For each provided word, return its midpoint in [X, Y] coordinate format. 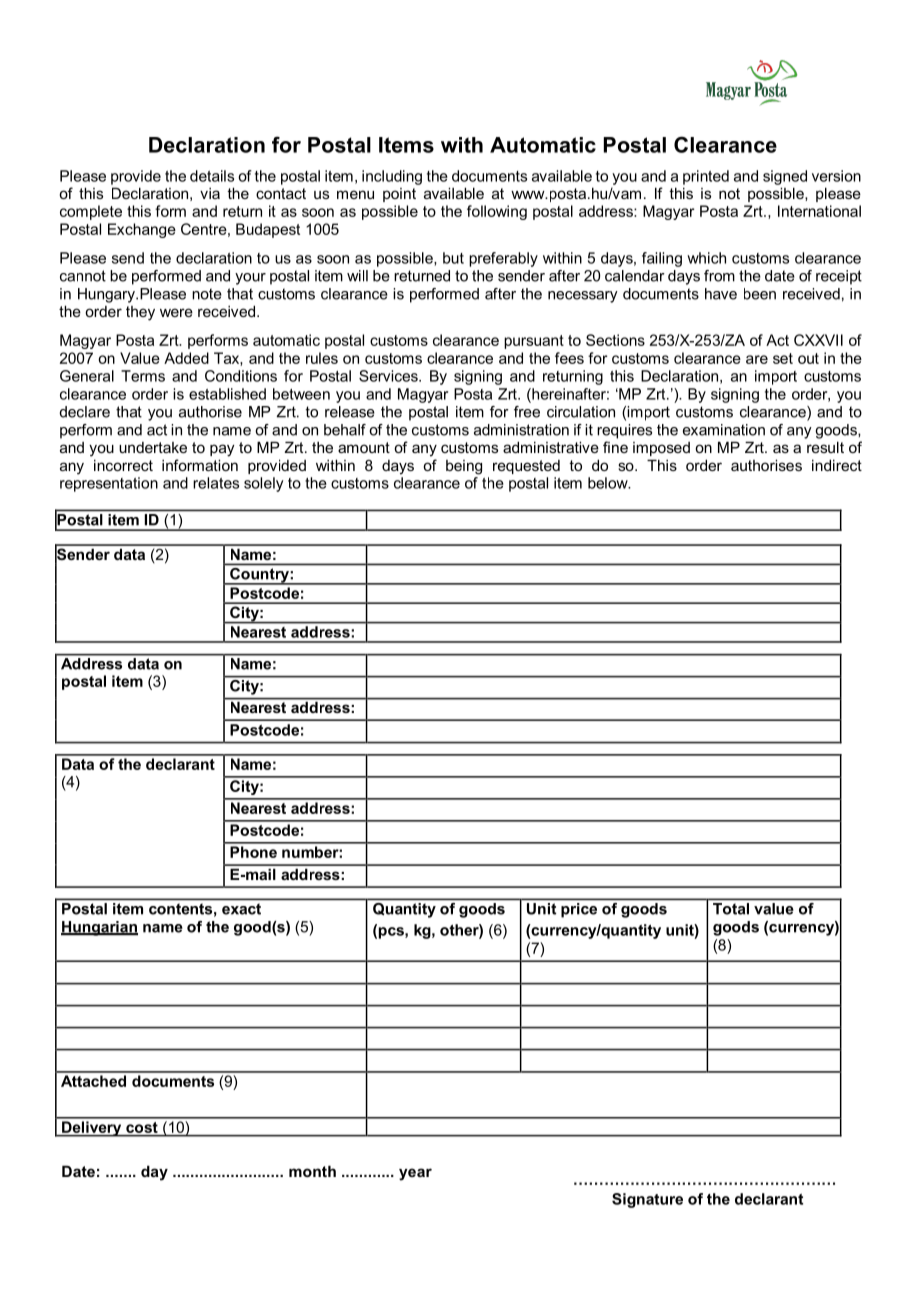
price [579, 910]
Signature [647, 1200]
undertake [153, 447]
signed [785, 177]
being [464, 467]
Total [731, 909]
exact [241, 909]
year [415, 1174]
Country [259, 576]
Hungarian [99, 928]
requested [526, 467]
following [497, 212]
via [210, 193]
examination [724, 430]
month [312, 1171]
